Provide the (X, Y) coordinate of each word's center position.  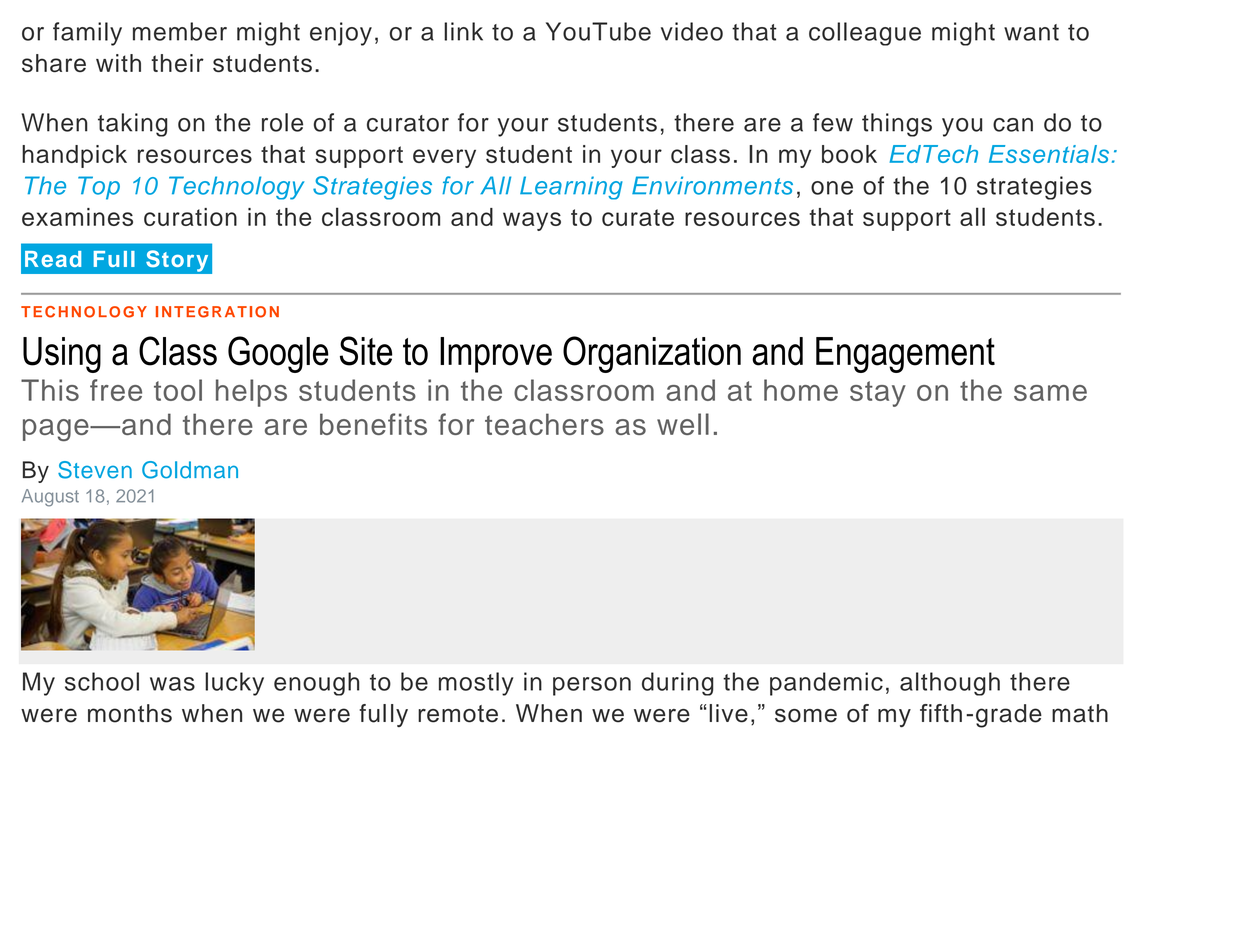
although (950, 684)
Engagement (905, 355)
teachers (544, 424)
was (172, 684)
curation (190, 217)
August (50, 498)
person (592, 686)
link (463, 31)
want (1031, 32)
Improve (496, 355)
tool (178, 390)
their (177, 63)
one (832, 188)
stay (878, 394)
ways (532, 221)
